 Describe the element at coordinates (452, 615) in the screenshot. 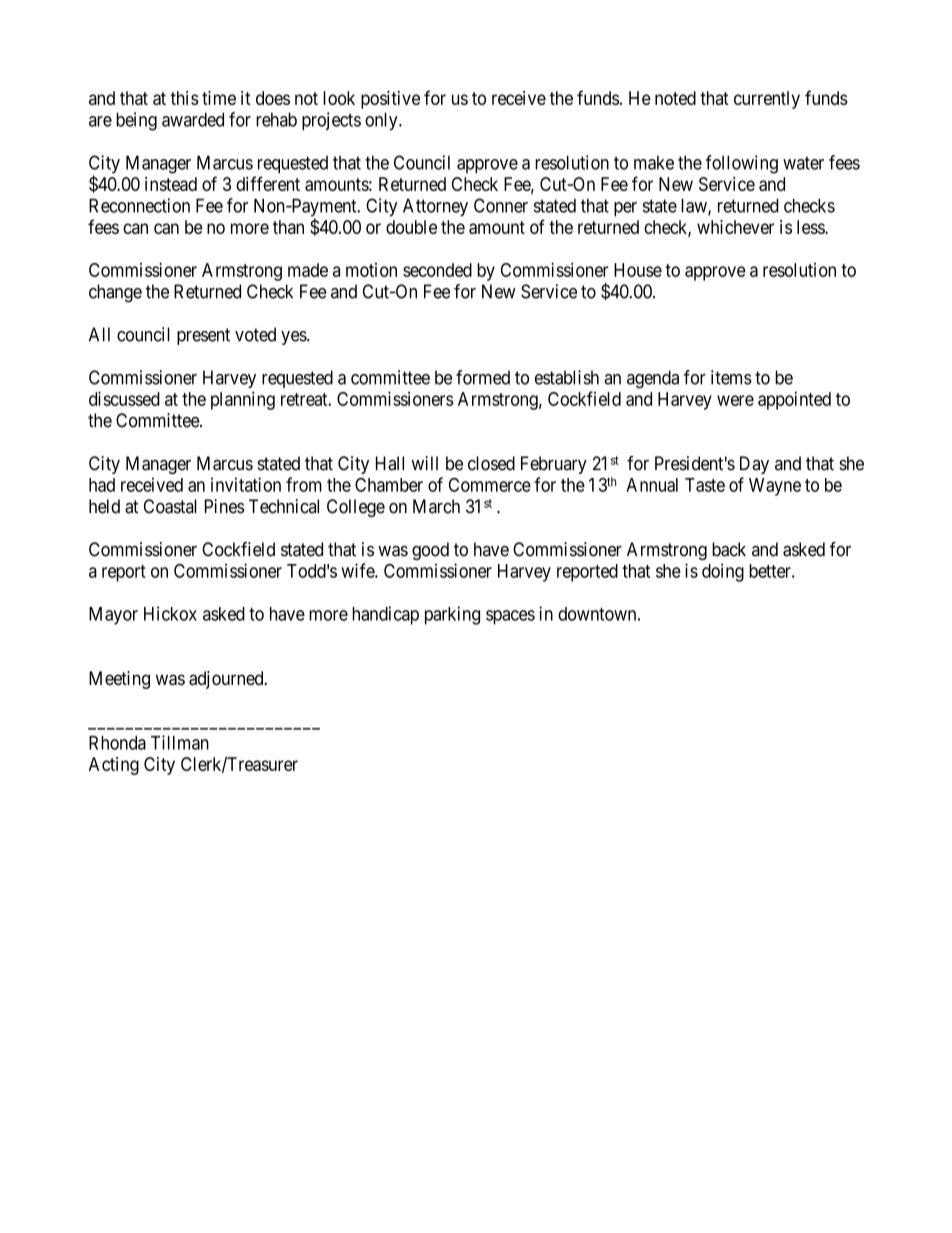

I see `parking` at that location.
